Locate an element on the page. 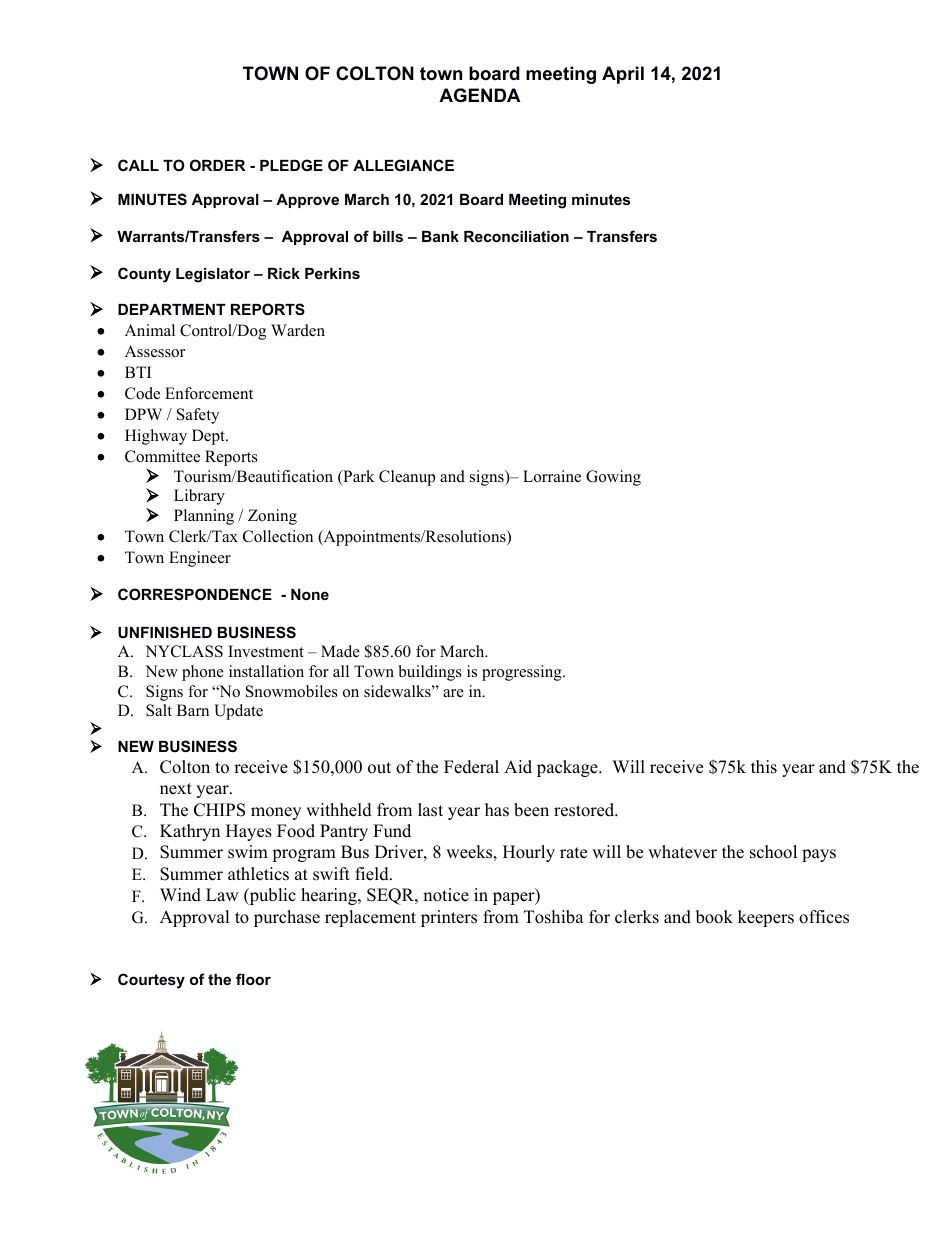 The height and width of the page is (1233, 952). progressing is located at coordinates (523, 673).
